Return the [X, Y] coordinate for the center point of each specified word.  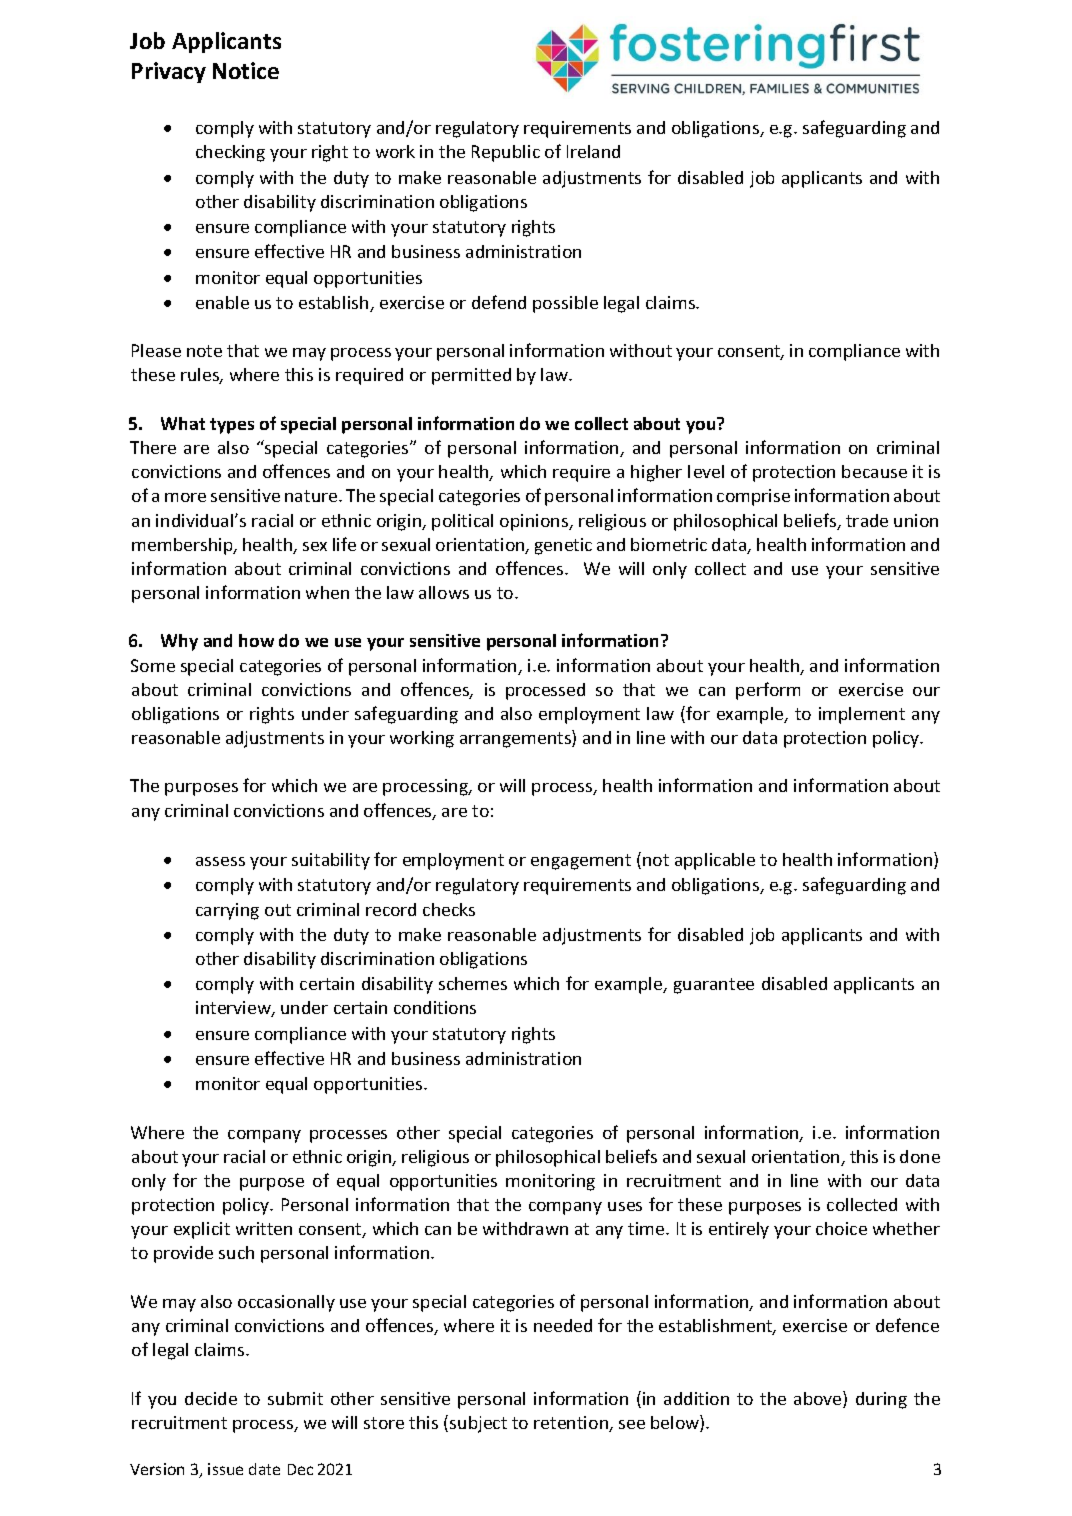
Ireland [593, 151]
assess [220, 861]
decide [211, 1398]
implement [862, 715]
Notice [246, 70]
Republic [506, 153]
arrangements [516, 740]
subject [478, 1424]
